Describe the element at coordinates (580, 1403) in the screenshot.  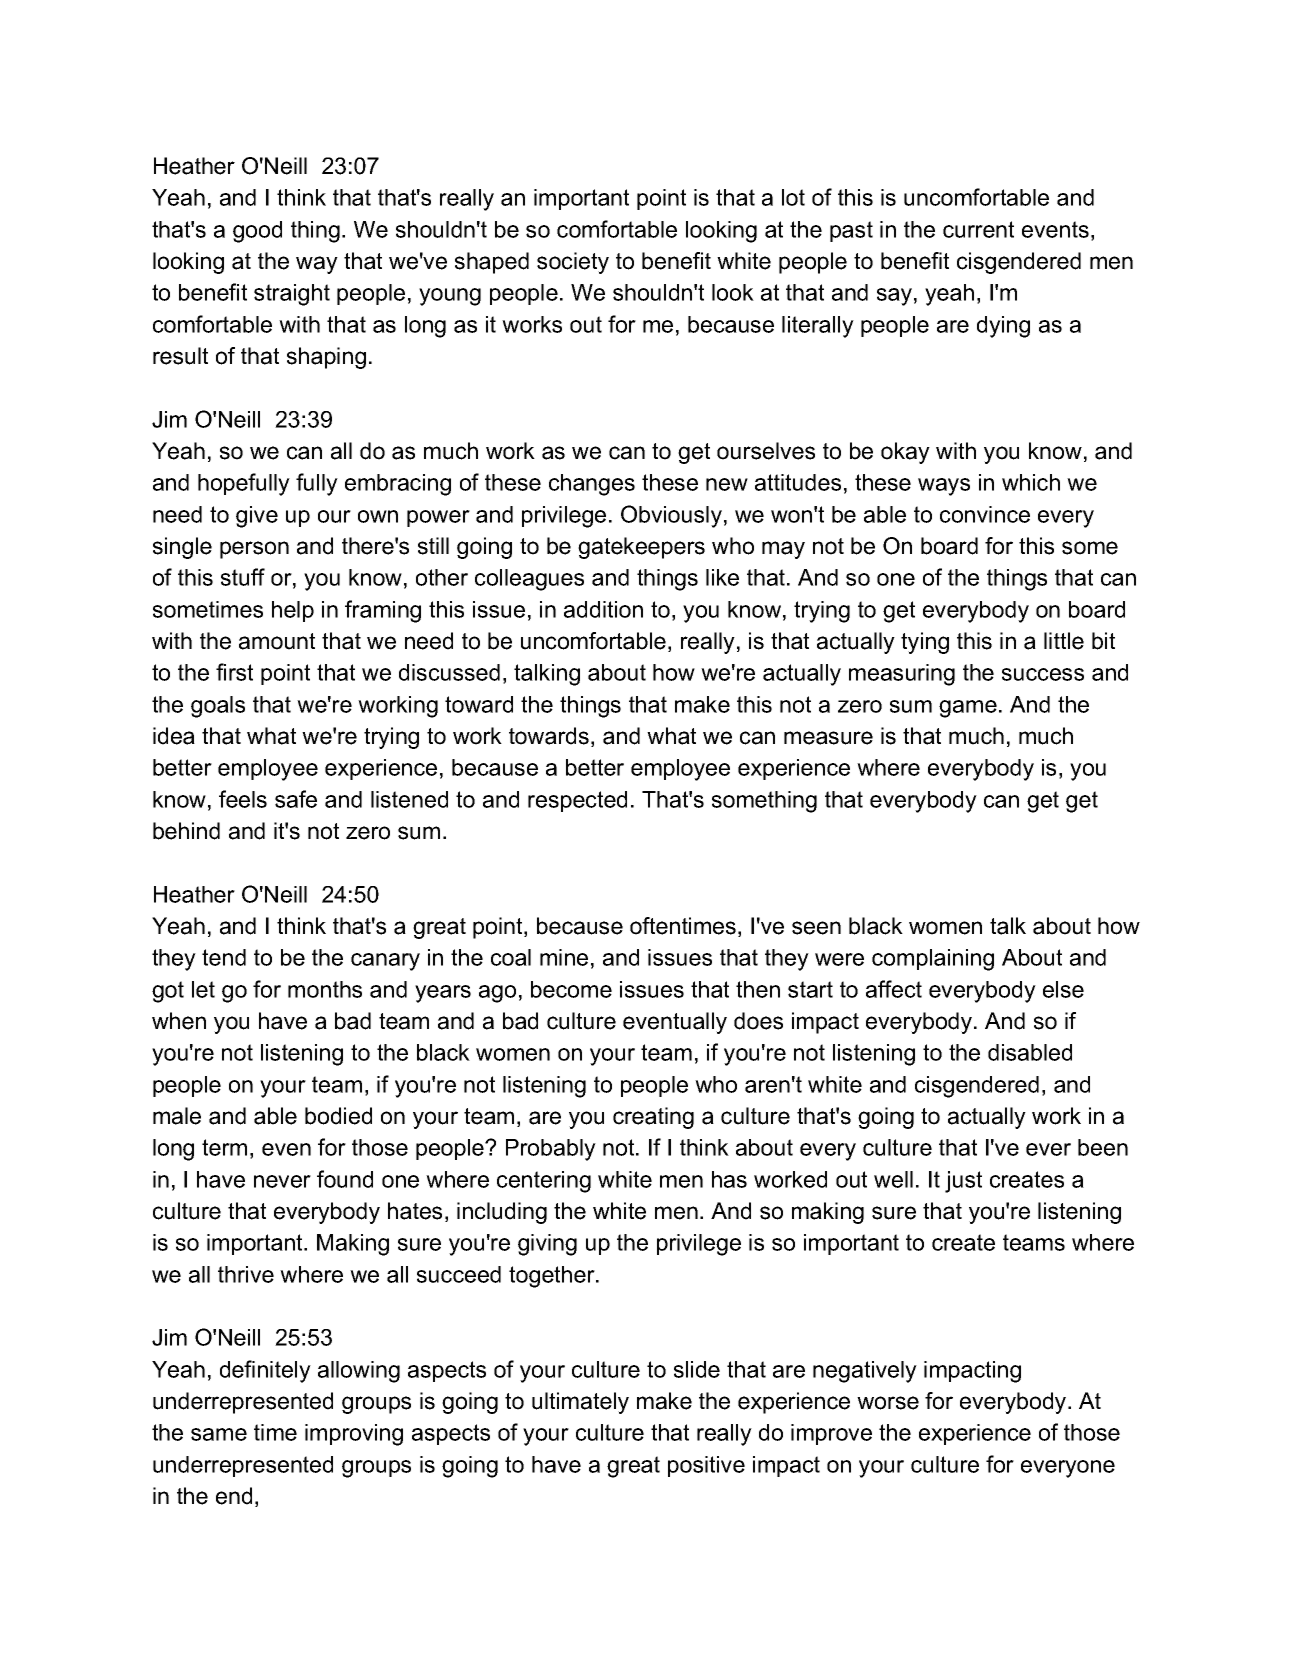
I see `ultimately` at that location.
